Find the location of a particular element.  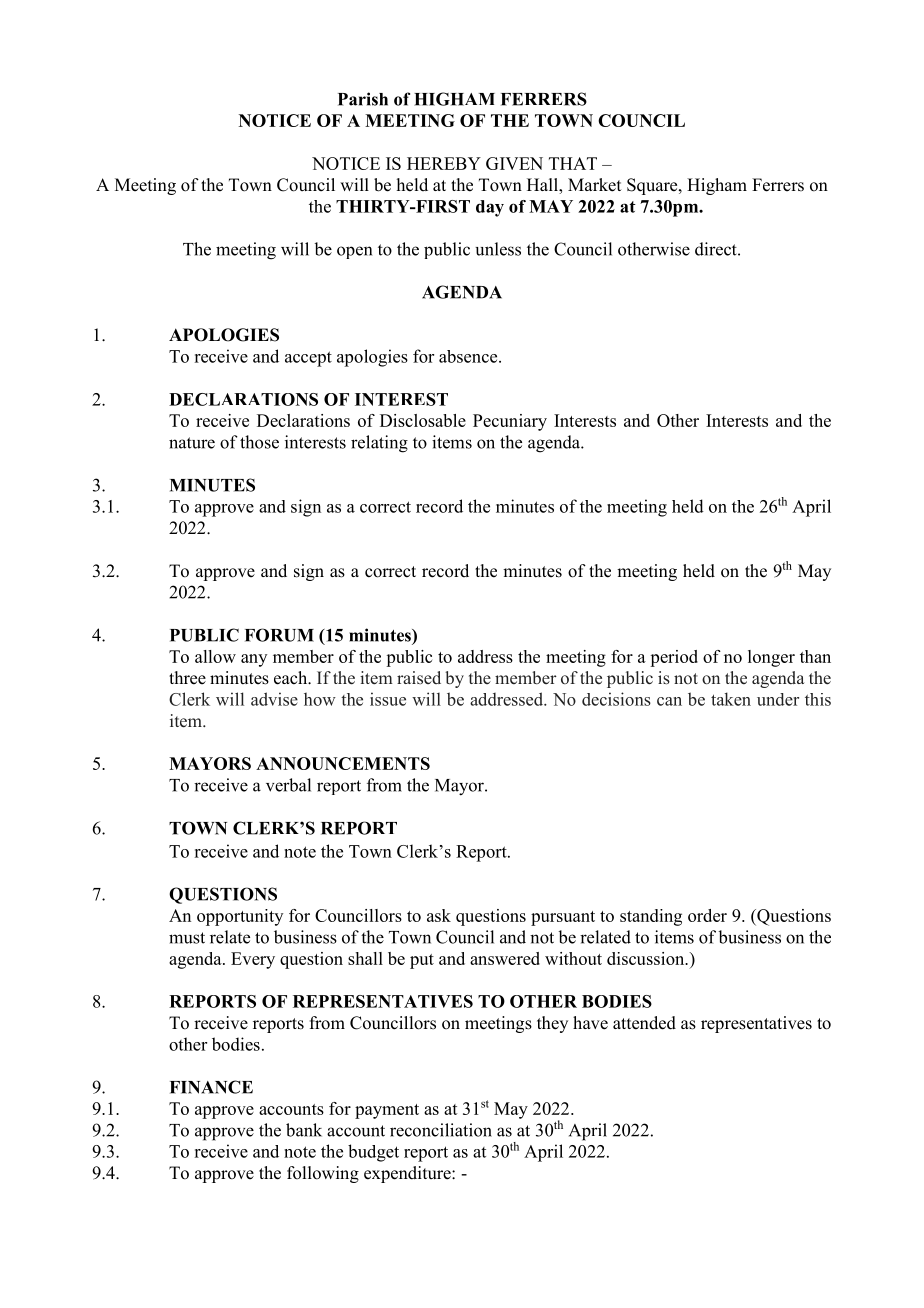

attended is located at coordinates (644, 1023).
